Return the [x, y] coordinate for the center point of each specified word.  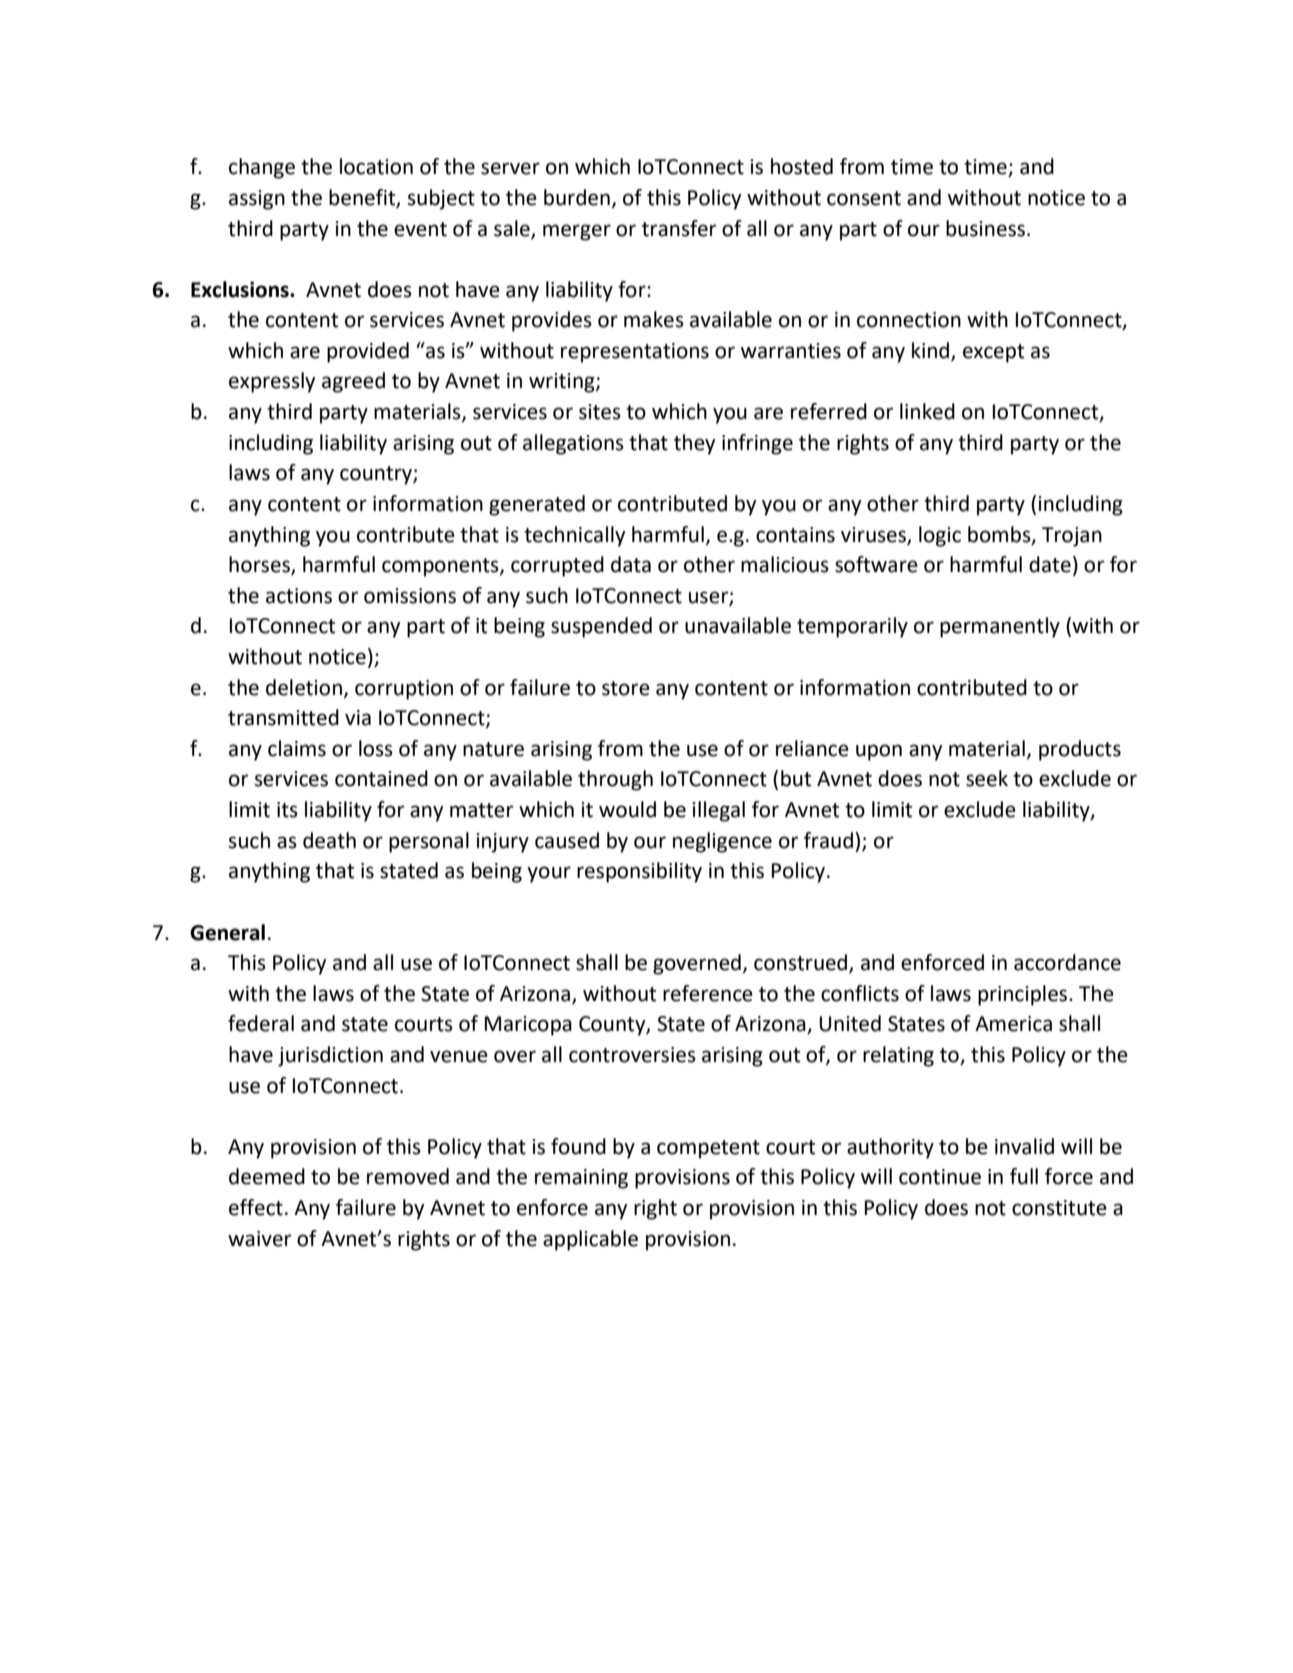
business [985, 228]
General [227, 932]
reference [708, 993]
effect [256, 1207]
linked [927, 411]
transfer [679, 228]
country [377, 475]
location [376, 166]
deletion [304, 687]
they [694, 444]
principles [1024, 995]
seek [987, 778]
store [626, 688]
